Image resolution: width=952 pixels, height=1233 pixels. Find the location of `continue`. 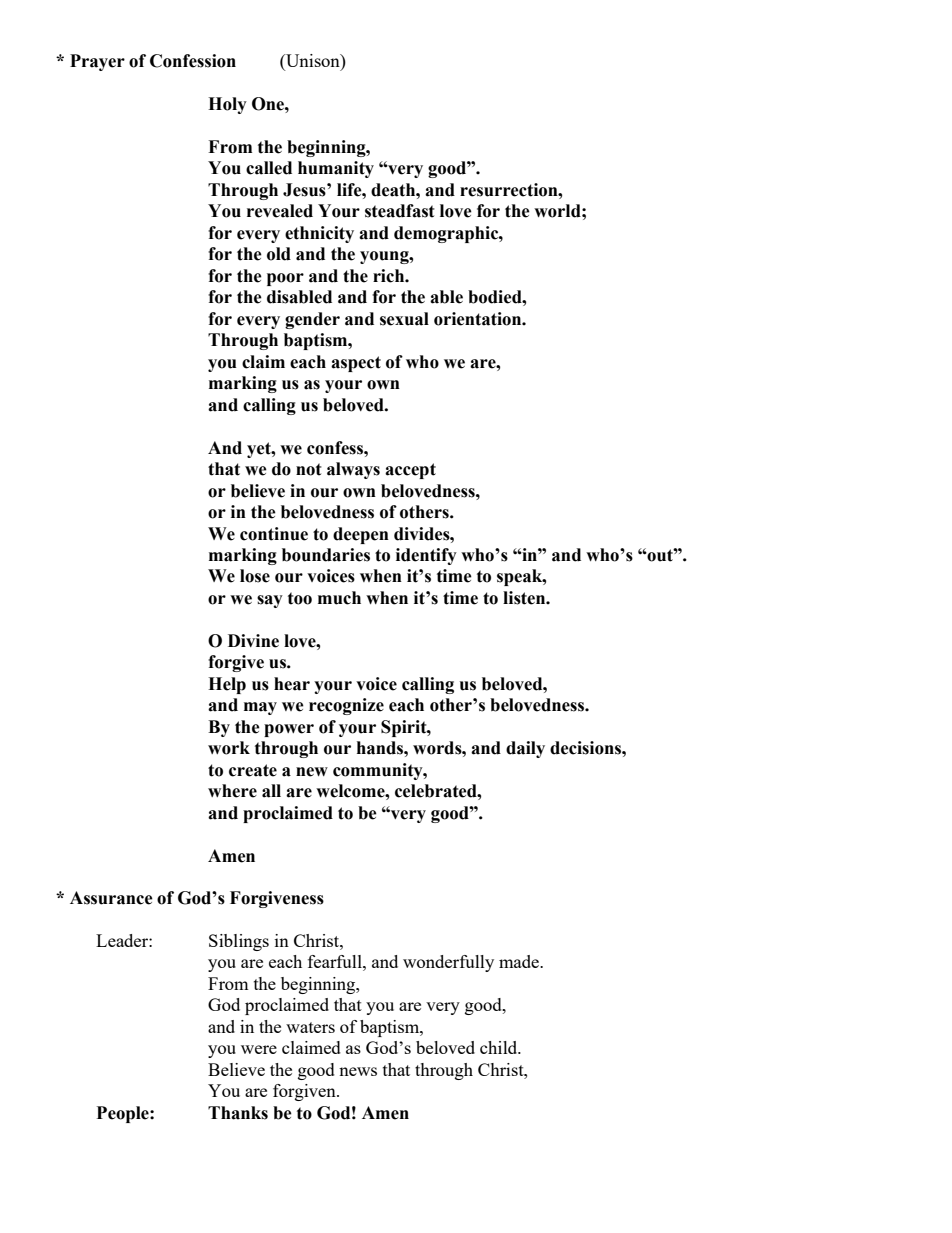

continue is located at coordinates (274, 534).
